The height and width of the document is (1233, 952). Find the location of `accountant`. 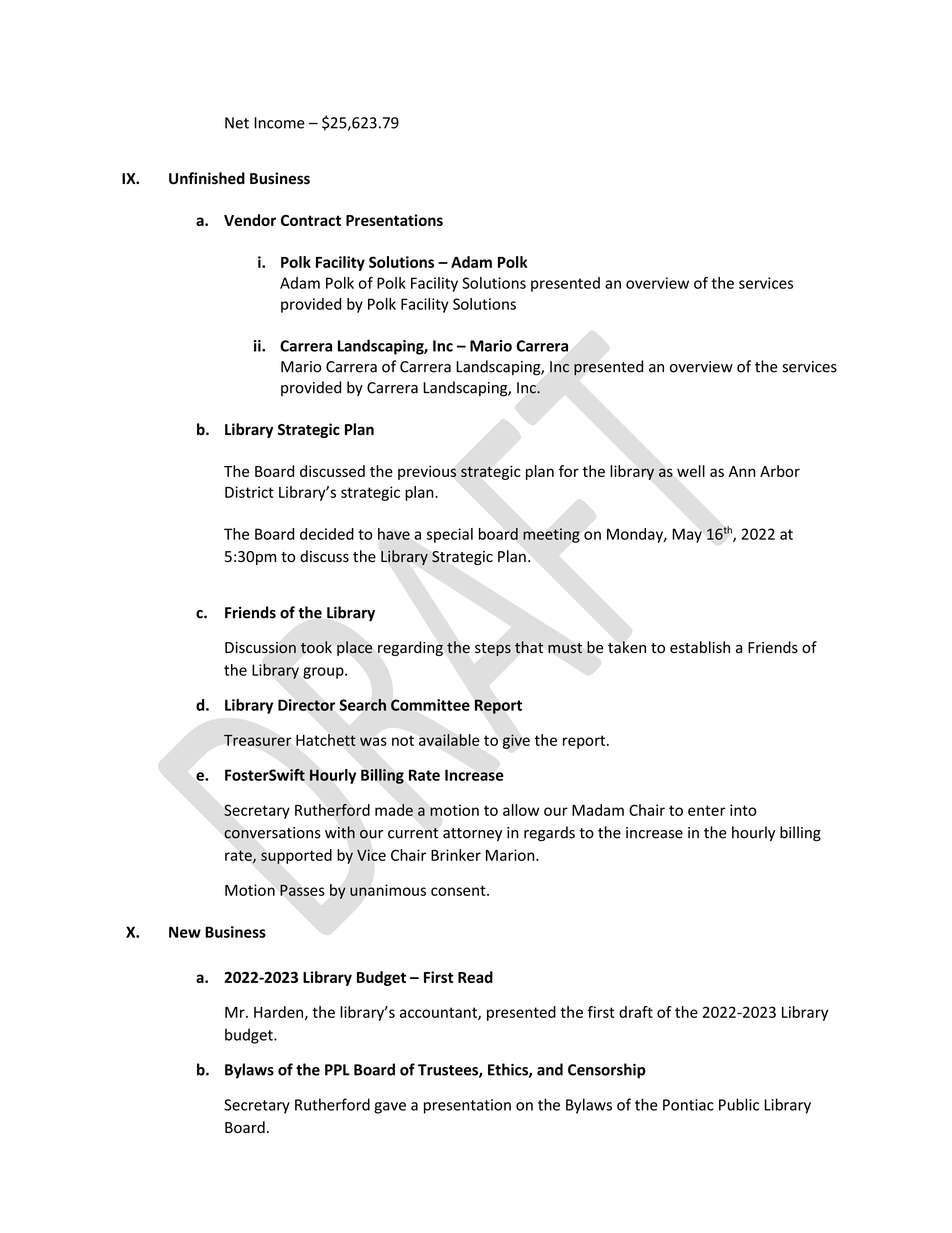

accountant is located at coordinates (439, 1013).
